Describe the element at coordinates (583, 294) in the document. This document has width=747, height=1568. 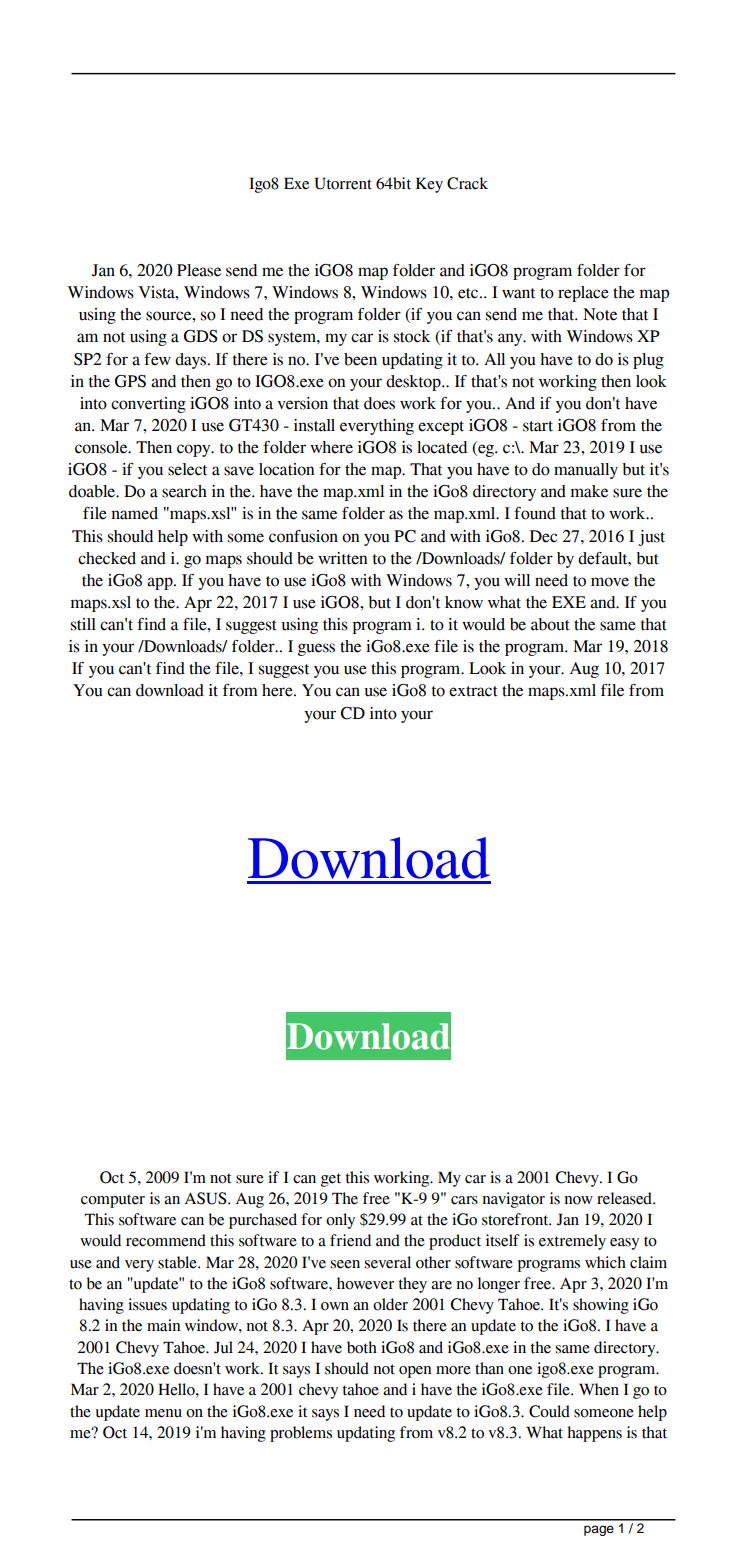
I see `replace` at that location.
